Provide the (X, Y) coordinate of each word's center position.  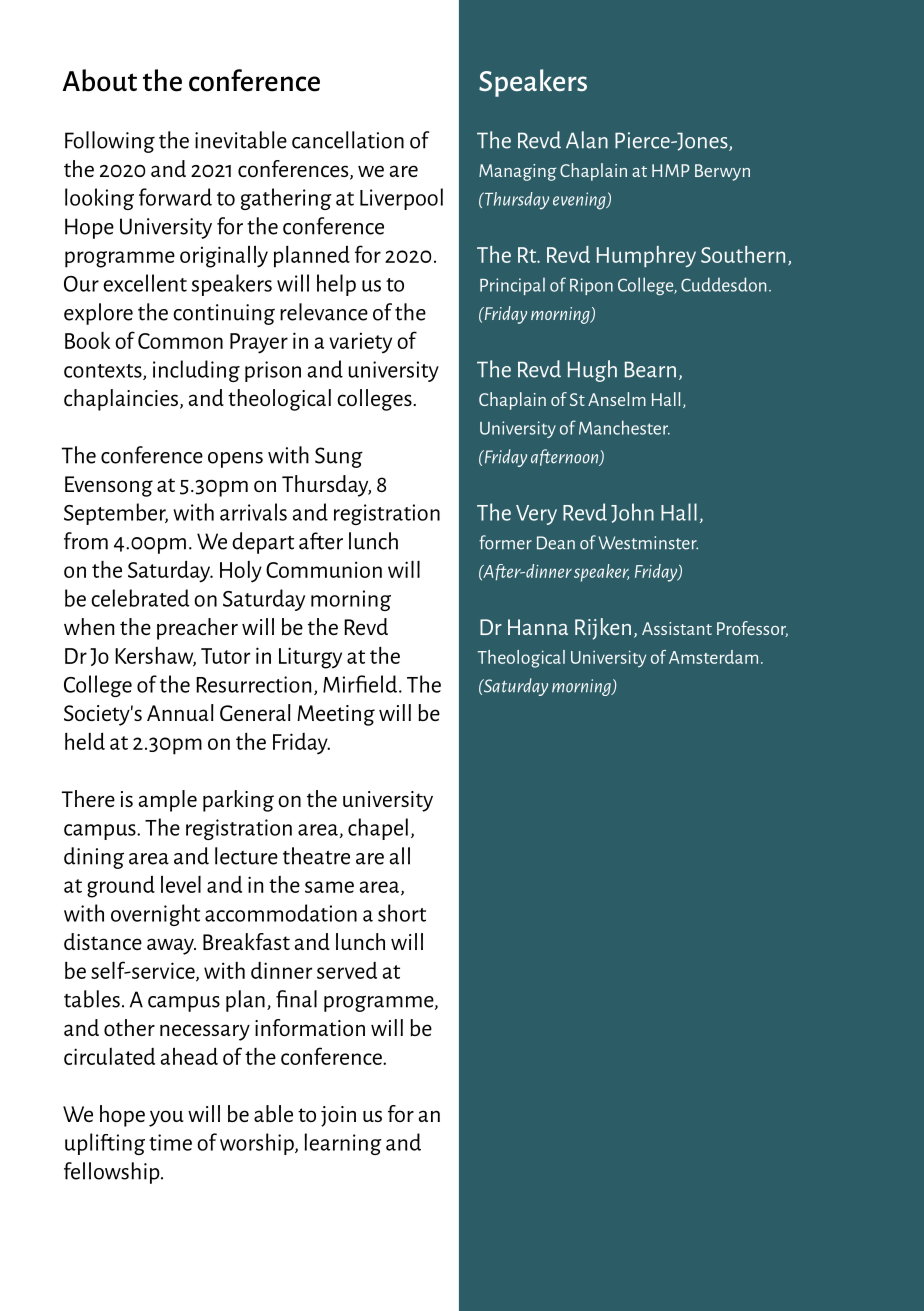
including (196, 371)
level (181, 884)
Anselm (617, 399)
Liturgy (310, 658)
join (338, 1116)
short (402, 913)
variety (360, 343)
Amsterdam (713, 657)
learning (343, 1144)
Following (110, 142)
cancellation (348, 140)
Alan (587, 140)
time (170, 1142)
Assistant (677, 628)
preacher (197, 629)
